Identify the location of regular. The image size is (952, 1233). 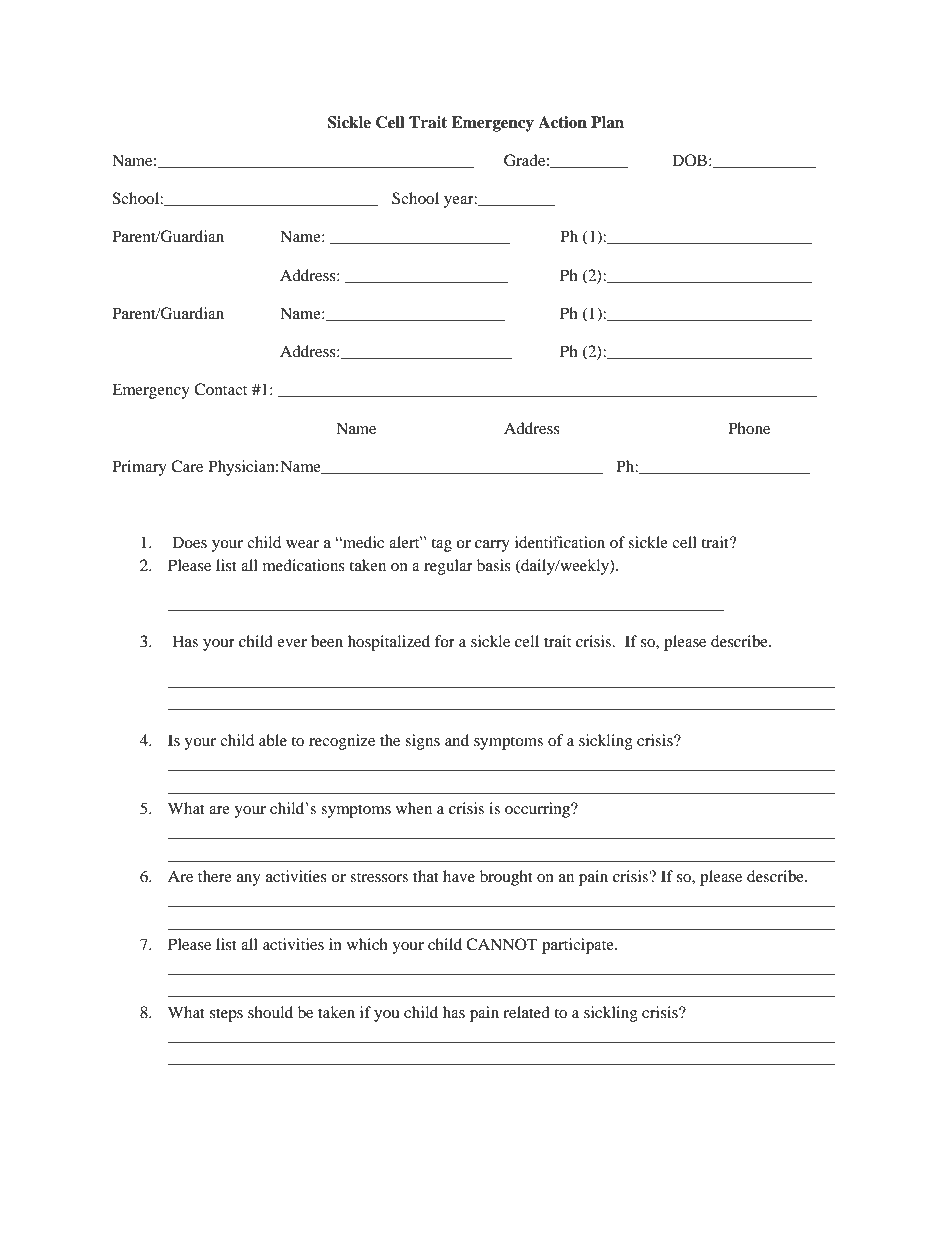
(448, 567).
